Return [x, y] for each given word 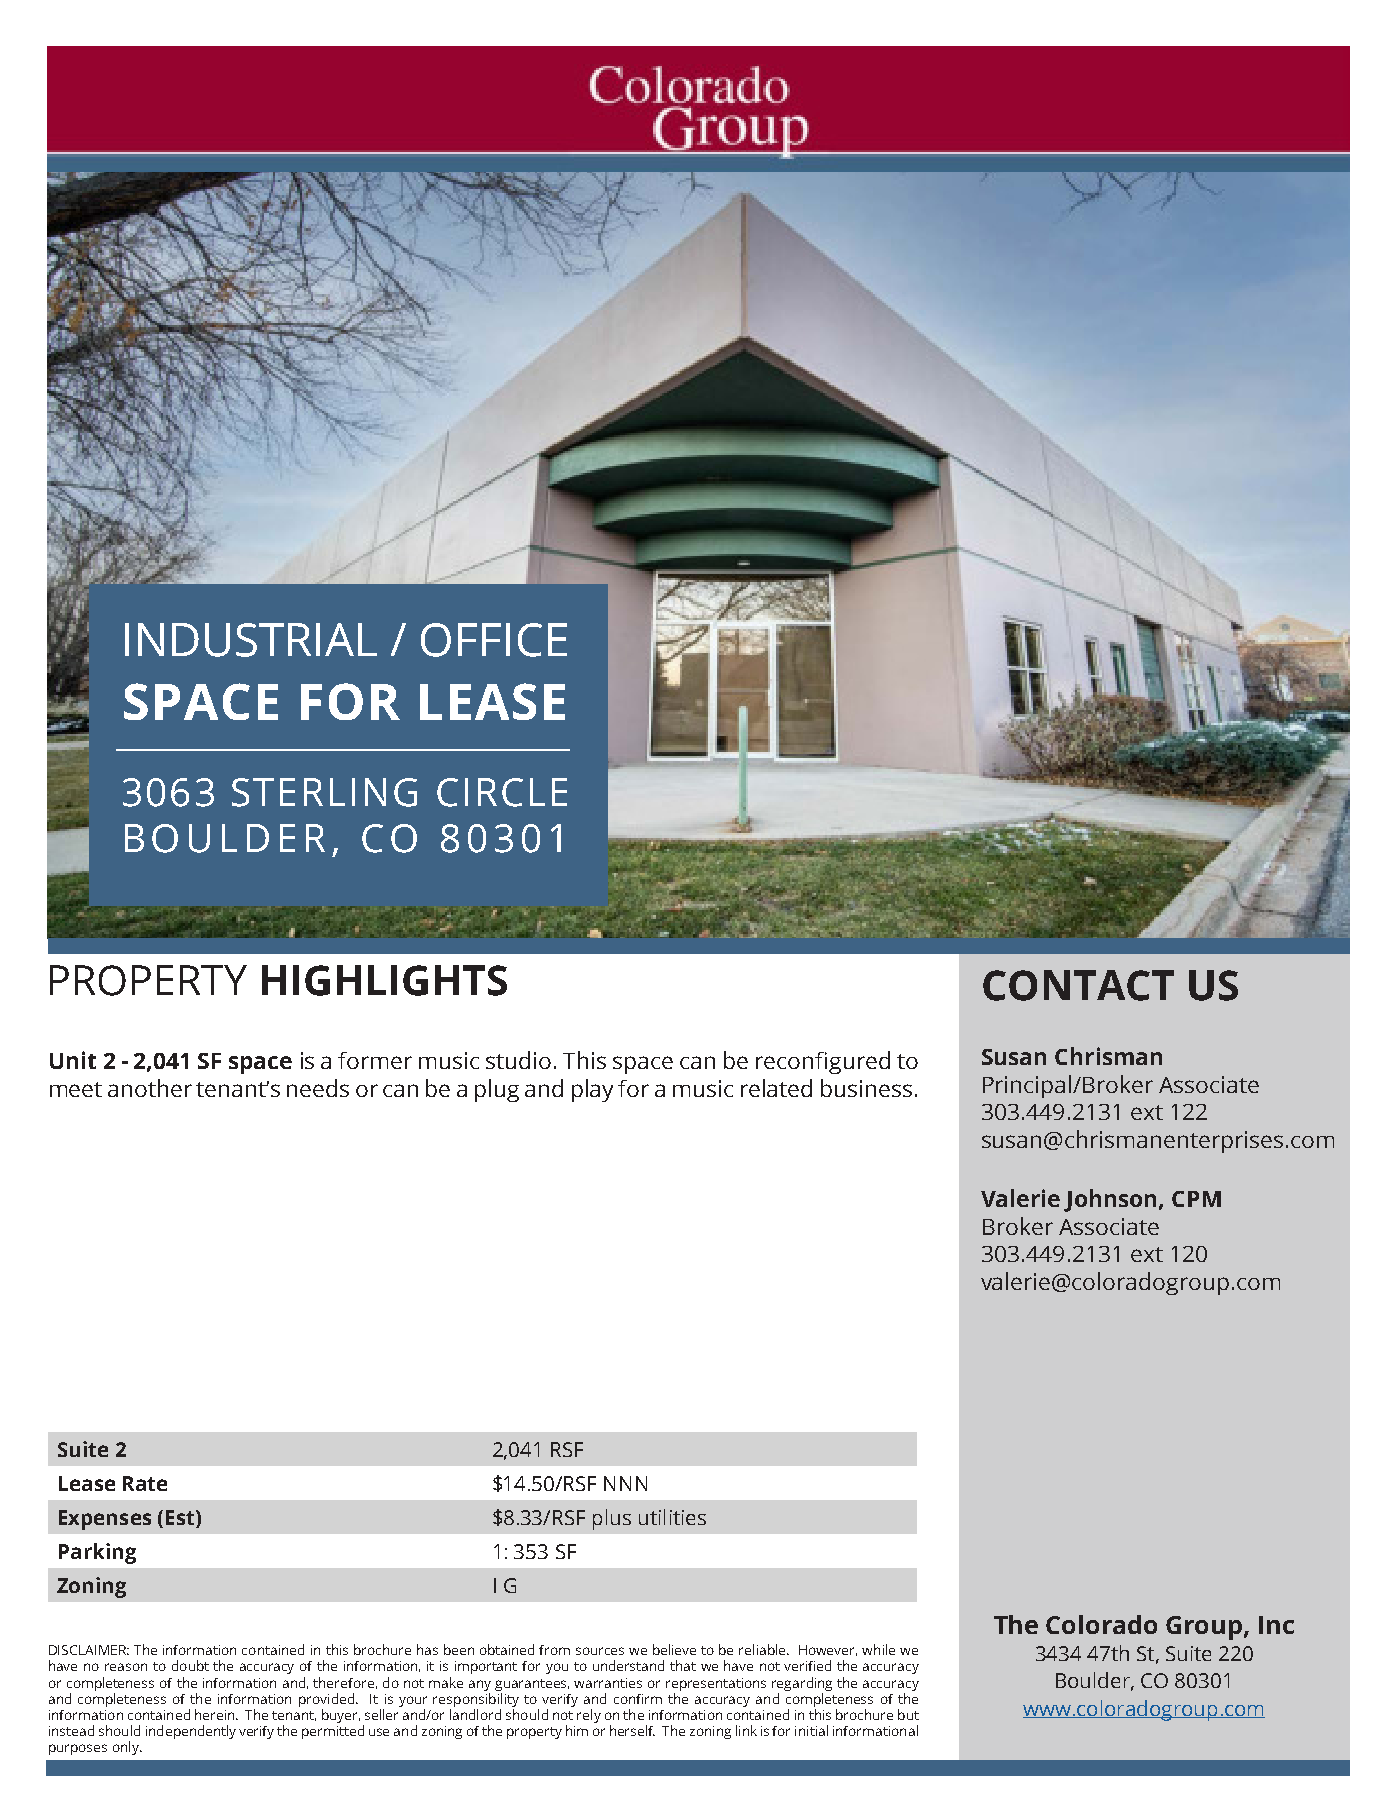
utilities [672, 1517]
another [150, 1088]
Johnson [1112, 1200]
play [592, 1090]
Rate [145, 1483]
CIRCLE [502, 792]
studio [518, 1060]
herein [216, 1714]
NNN [625, 1483]
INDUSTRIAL [251, 640]
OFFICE [494, 640]
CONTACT [1078, 985]
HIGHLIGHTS [384, 980]
